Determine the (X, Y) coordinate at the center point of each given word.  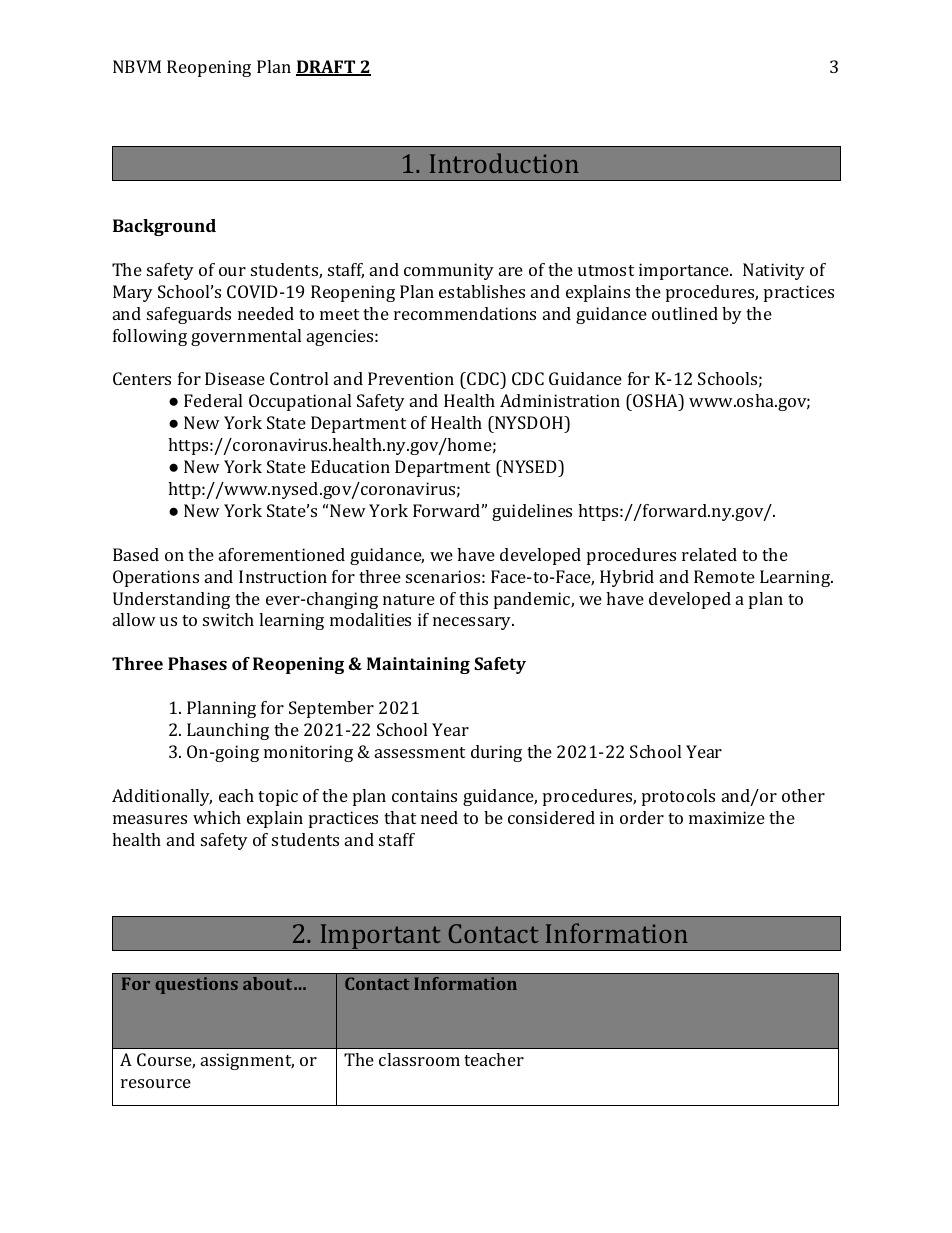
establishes (482, 291)
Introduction (504, 163)
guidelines (532, 512)
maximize (727, 817)
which (217, 817)
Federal (213, 400)
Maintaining (418, 665)
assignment (247, 1061)
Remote (724, 576)
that (400, 817)
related (709, 554)
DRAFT (327, 68)
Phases (197, 663)
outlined (685, 313)
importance (685, 271)
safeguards (189, 315)
